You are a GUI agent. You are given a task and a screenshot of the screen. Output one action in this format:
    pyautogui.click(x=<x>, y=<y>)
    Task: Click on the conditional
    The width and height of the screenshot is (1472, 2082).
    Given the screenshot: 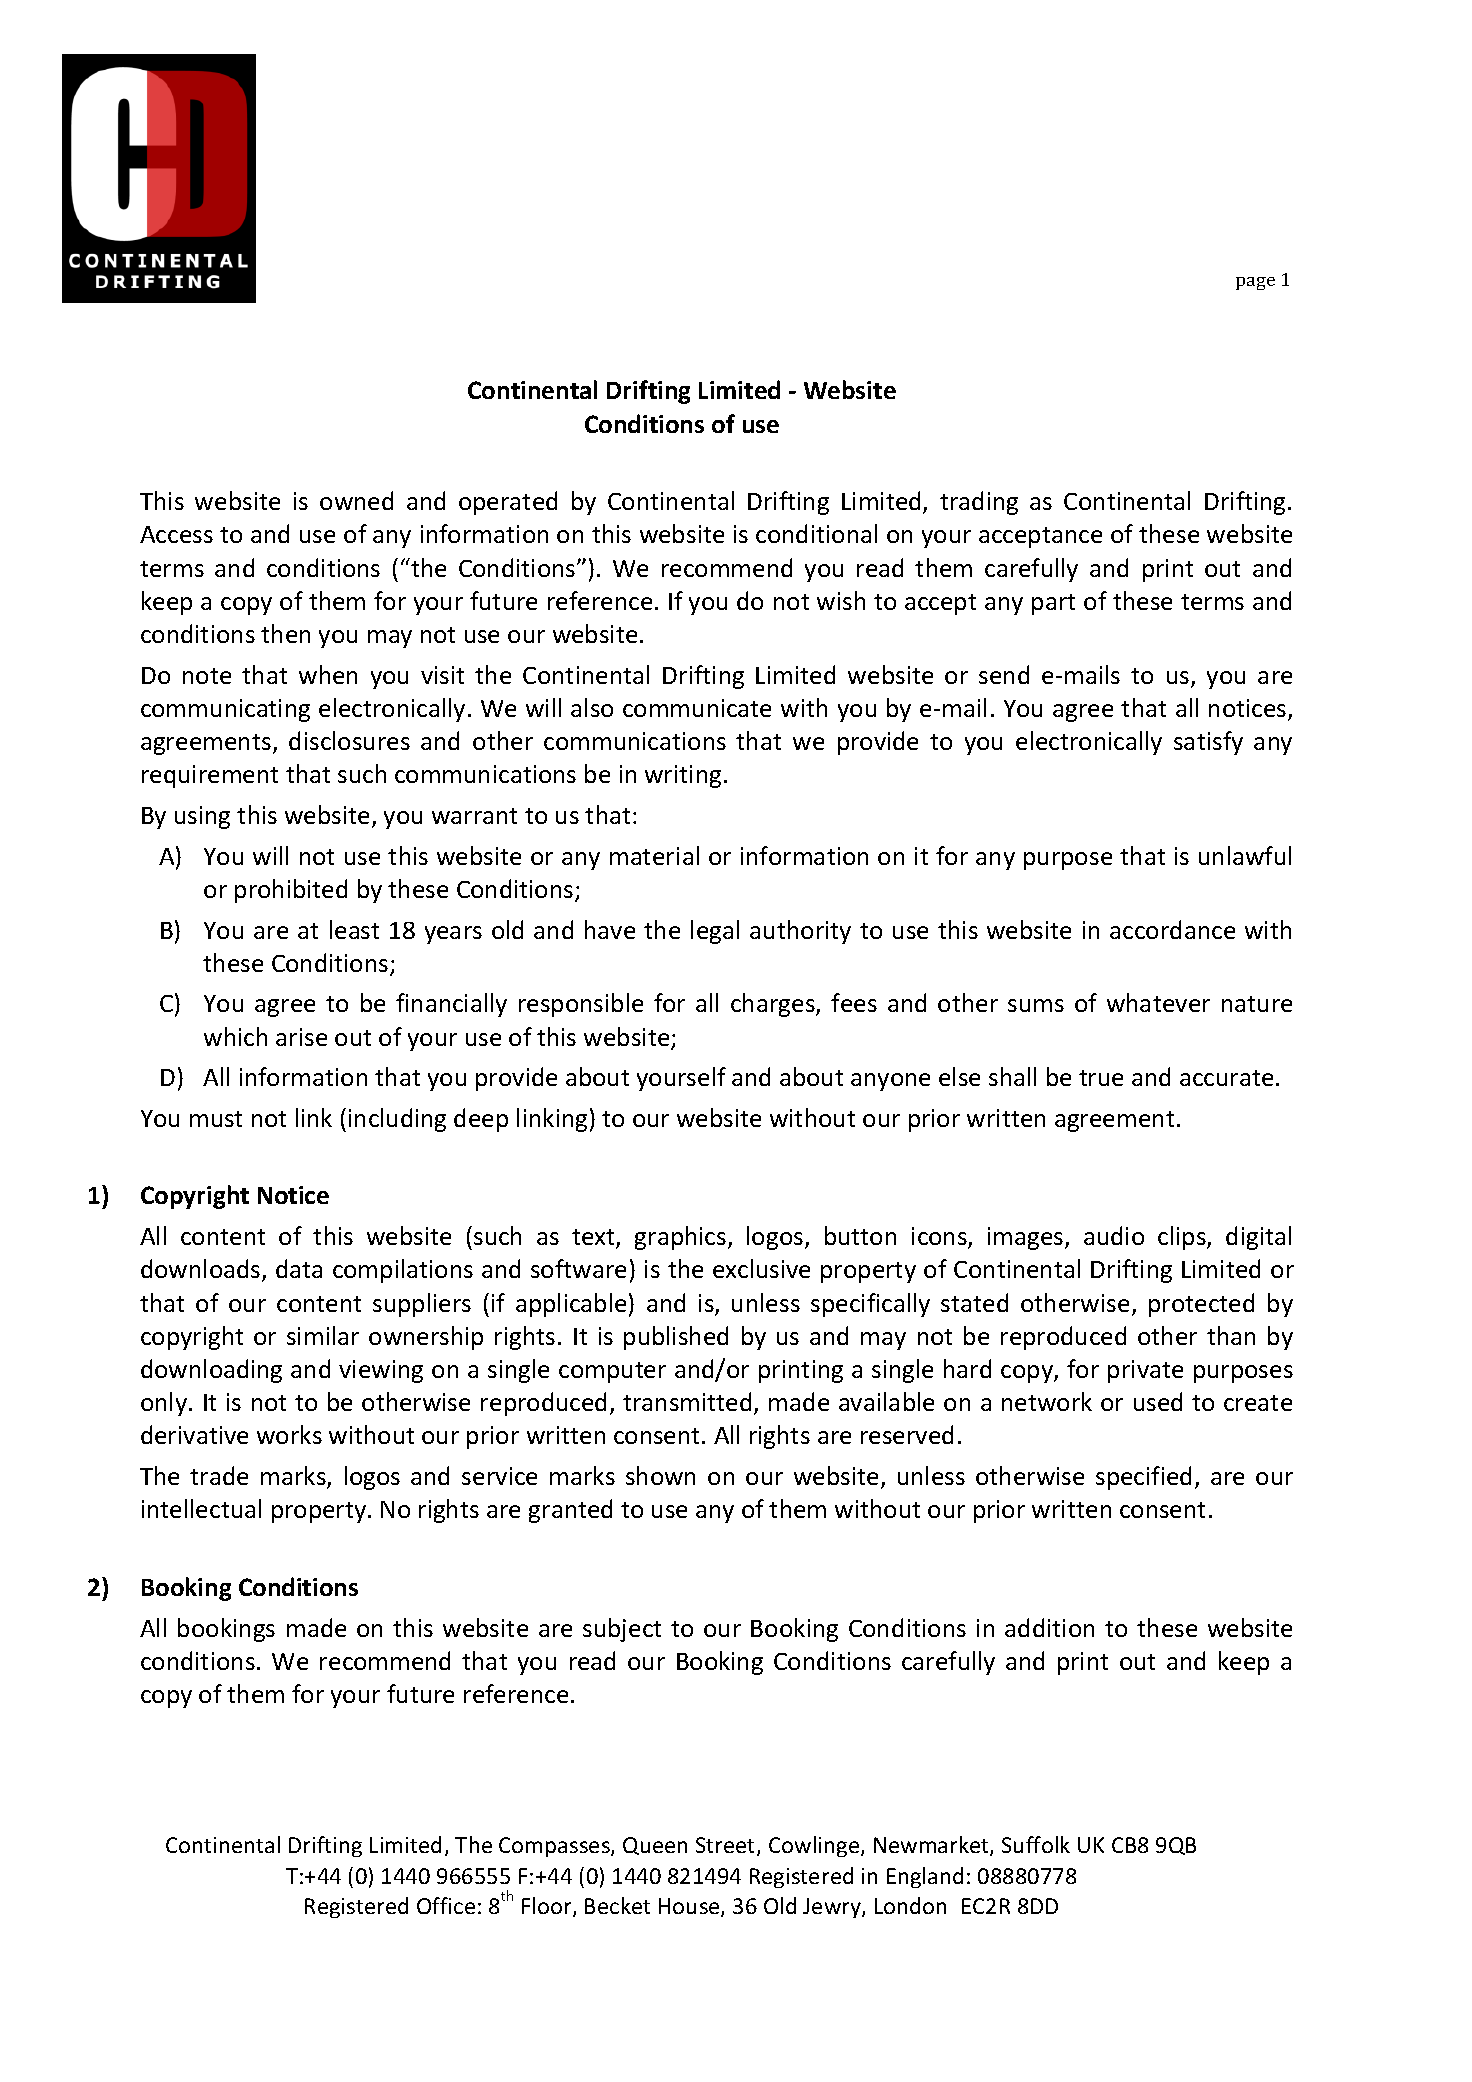 What is the action you would take?
    pyautogui.click(x=816, y=533)
